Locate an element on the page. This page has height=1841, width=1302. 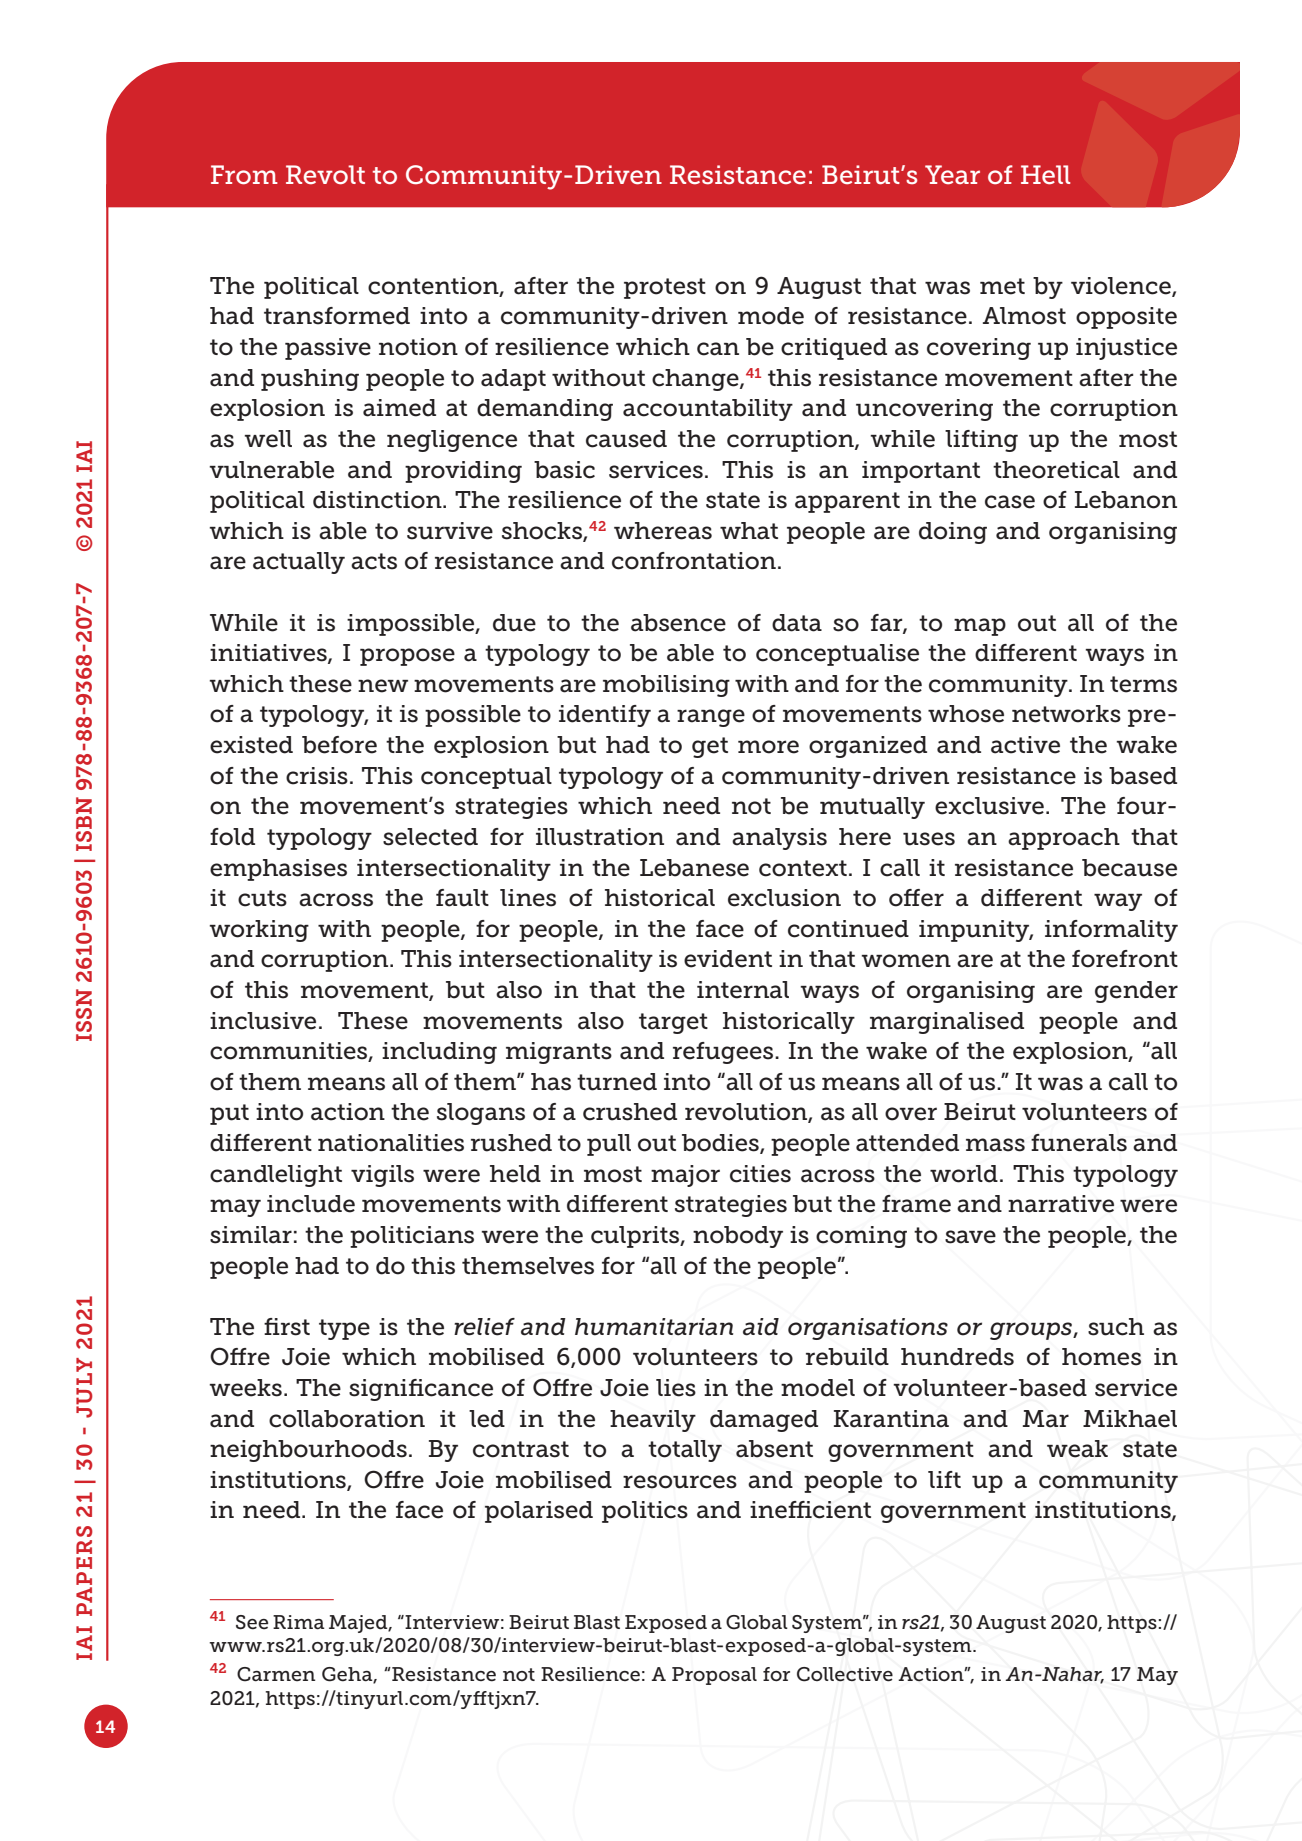
Rima is located at coordinates (299, 1622).
